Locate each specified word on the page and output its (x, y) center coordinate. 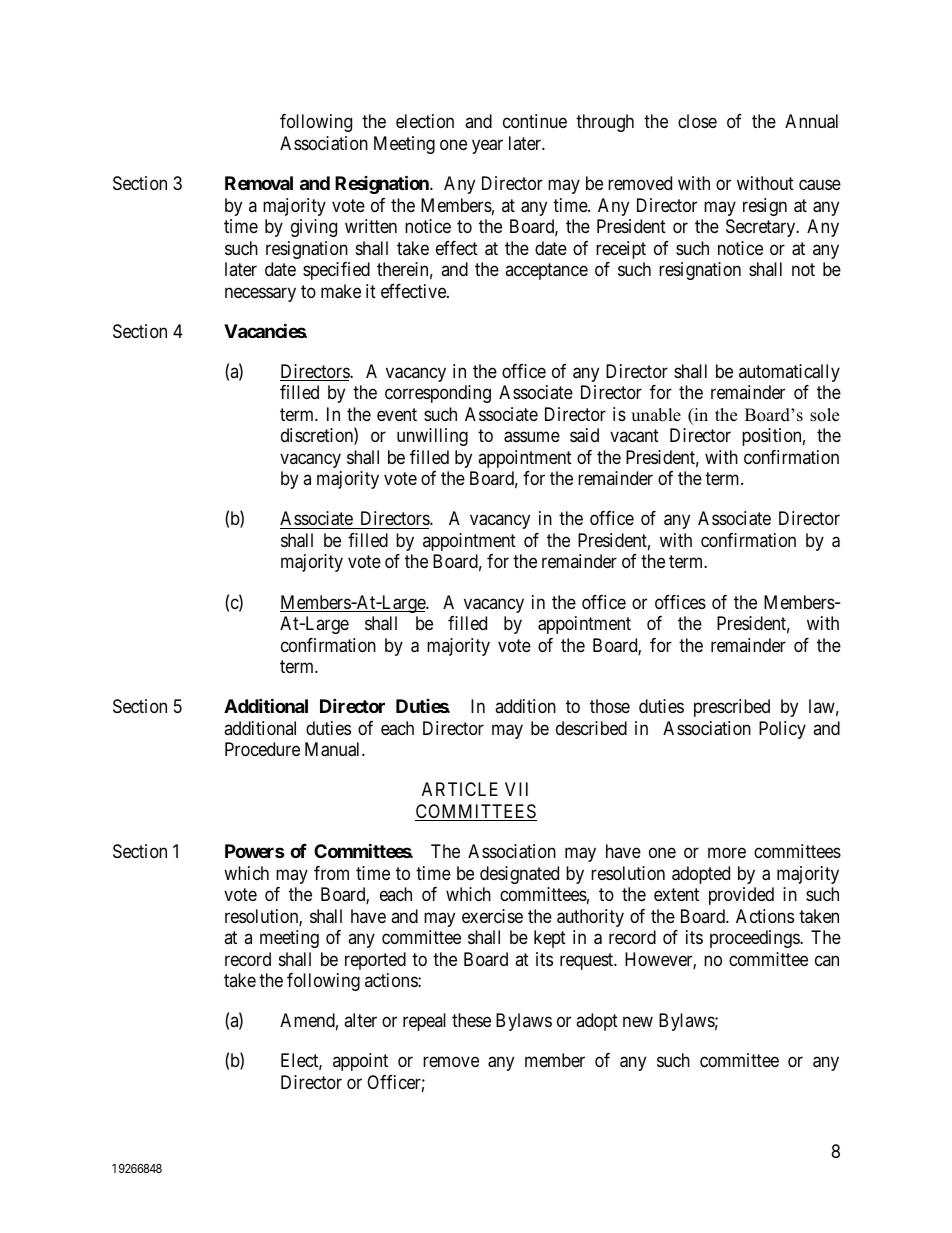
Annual (811, 121)
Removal (259, 183)
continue (535, 121)
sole (824, 415)
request (588, 961)
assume (532, 437)
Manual (334, 749)
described (591, 728)
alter (360, 1020)
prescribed (732, 708)
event (397, 414)
